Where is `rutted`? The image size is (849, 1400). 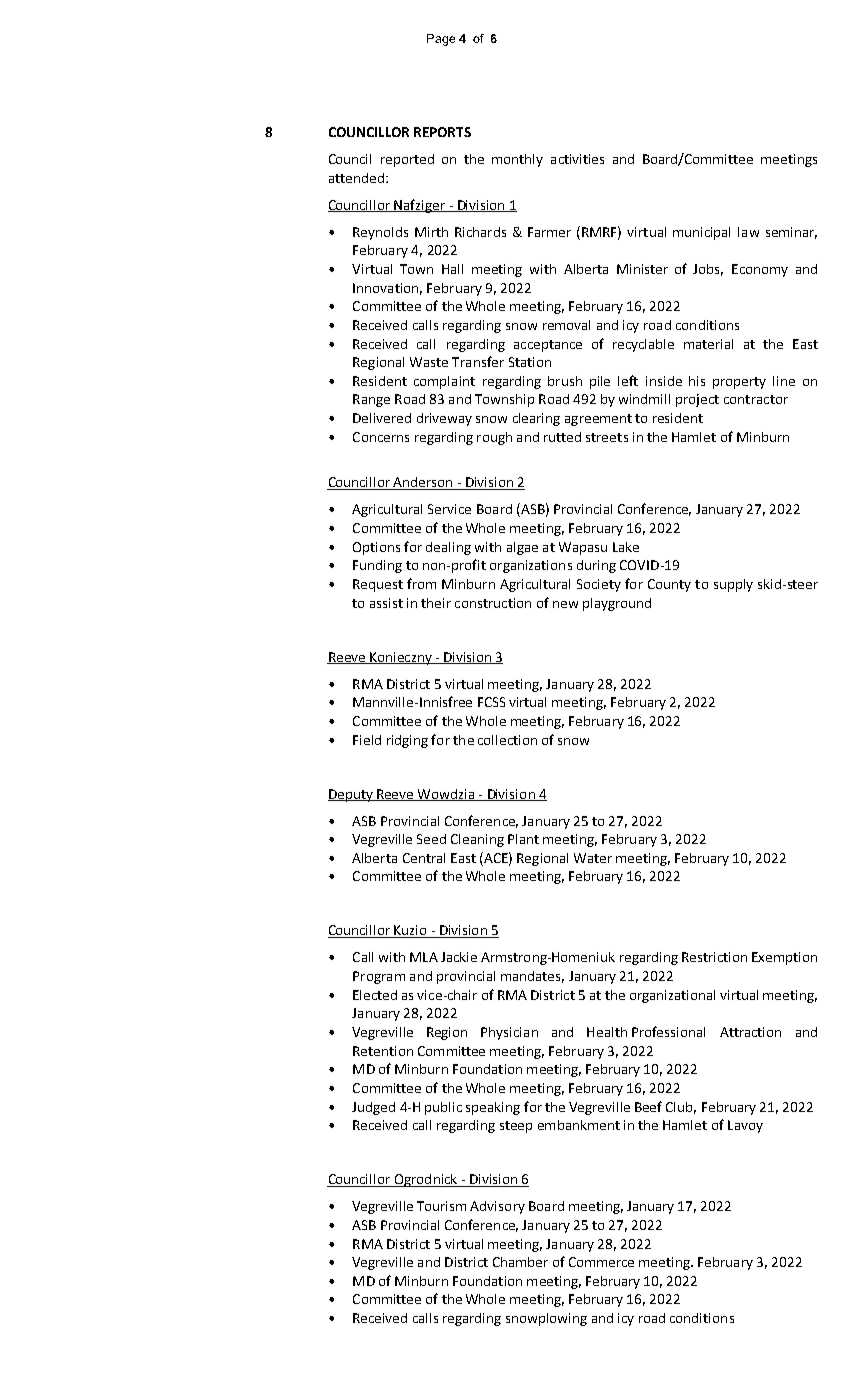 rutted is located at coordinates (562, 437).
